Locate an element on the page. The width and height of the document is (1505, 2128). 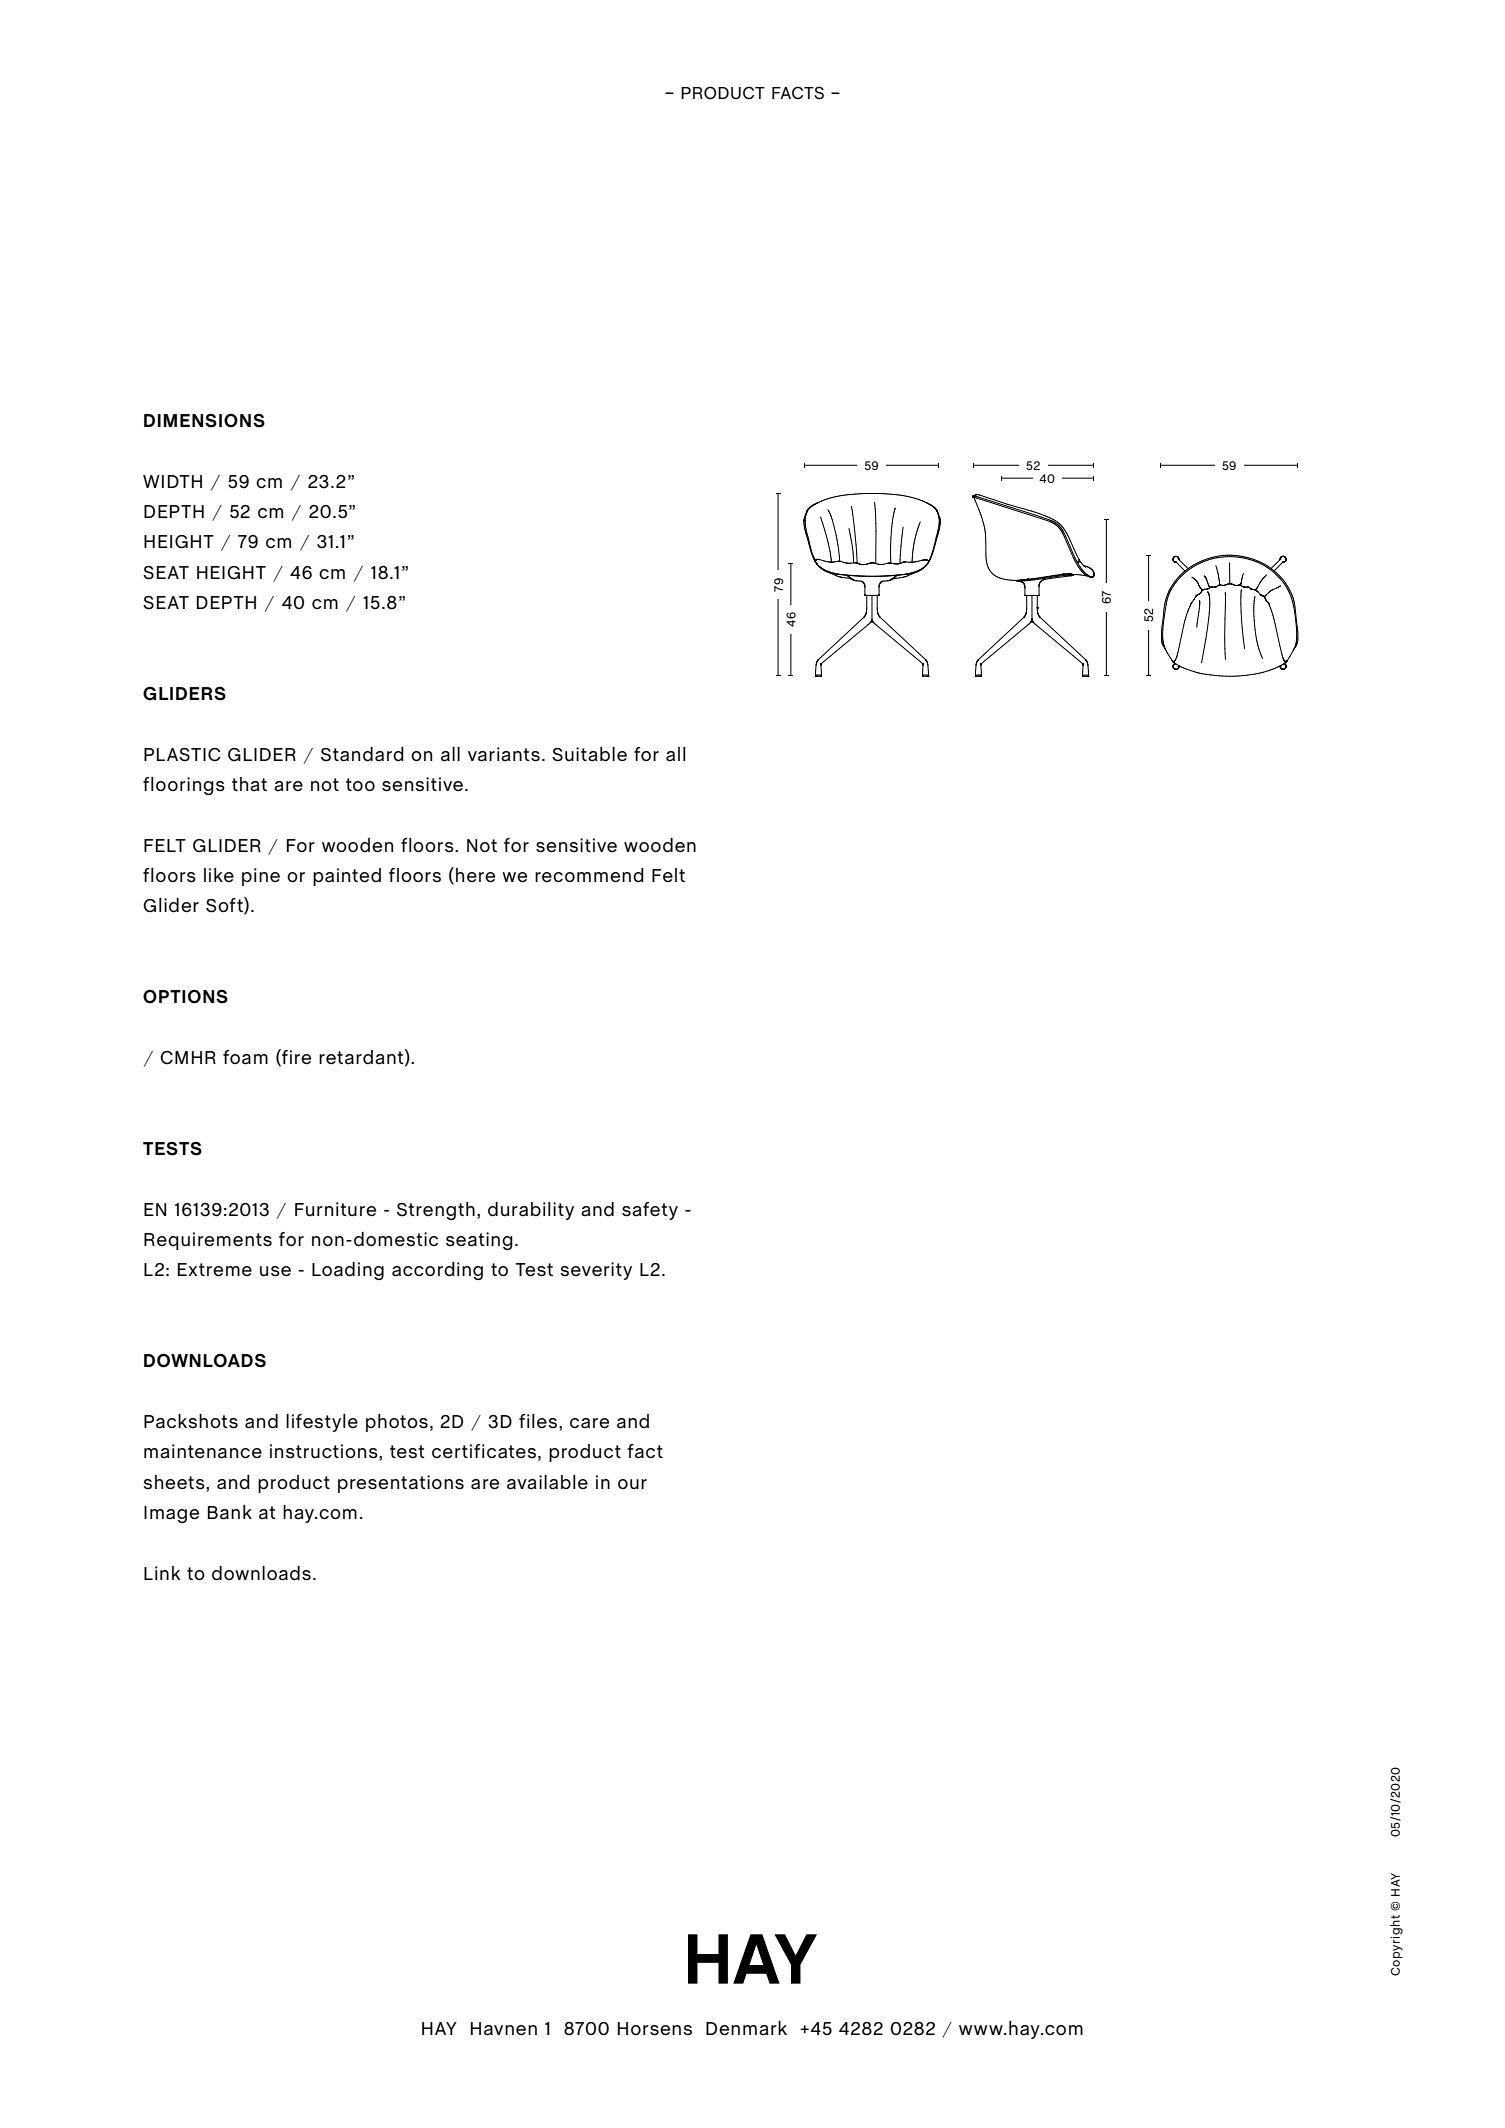
Bank is located at coordinates (230, 1512).
